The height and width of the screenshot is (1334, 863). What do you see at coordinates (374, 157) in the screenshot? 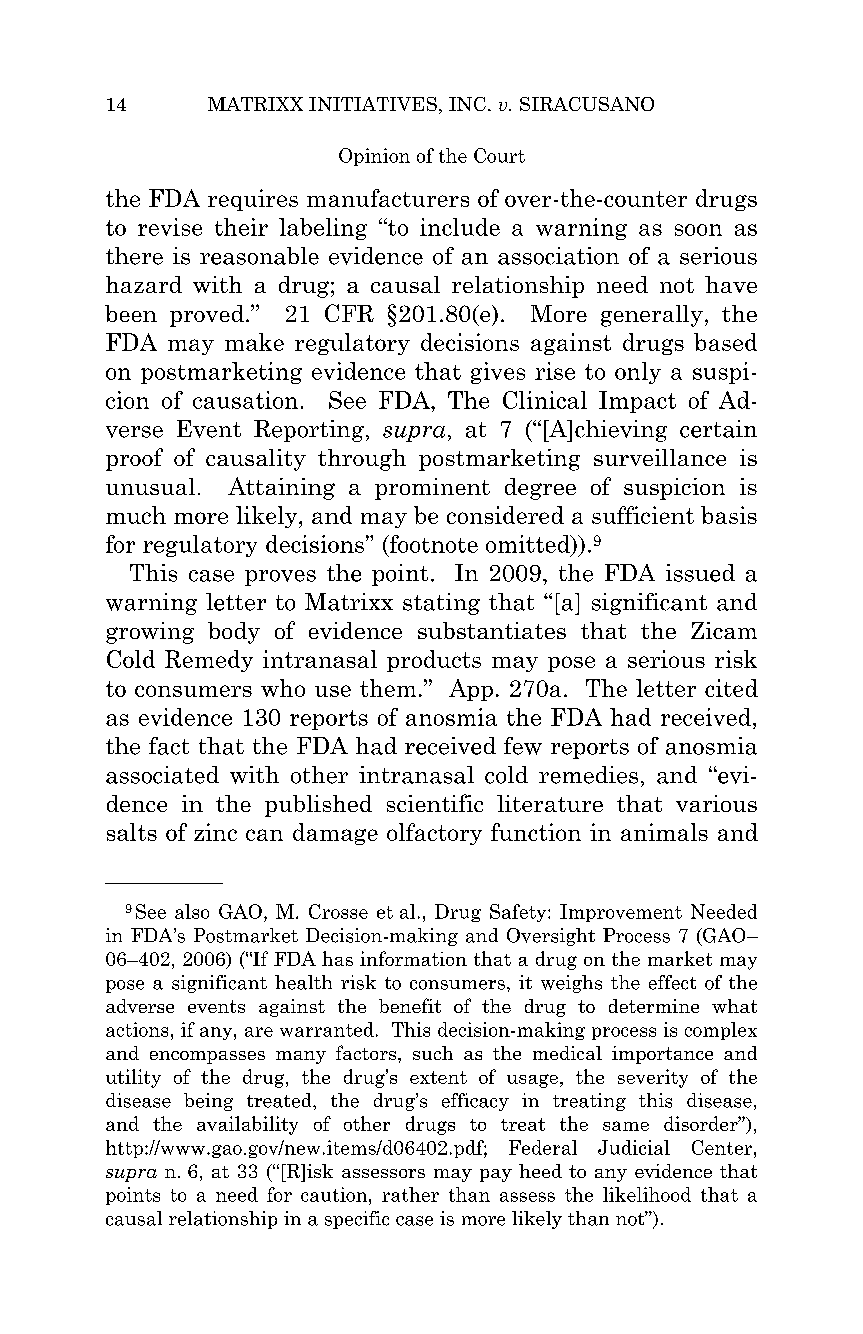
I see `Opinion` at bounding box center [374, 157].
